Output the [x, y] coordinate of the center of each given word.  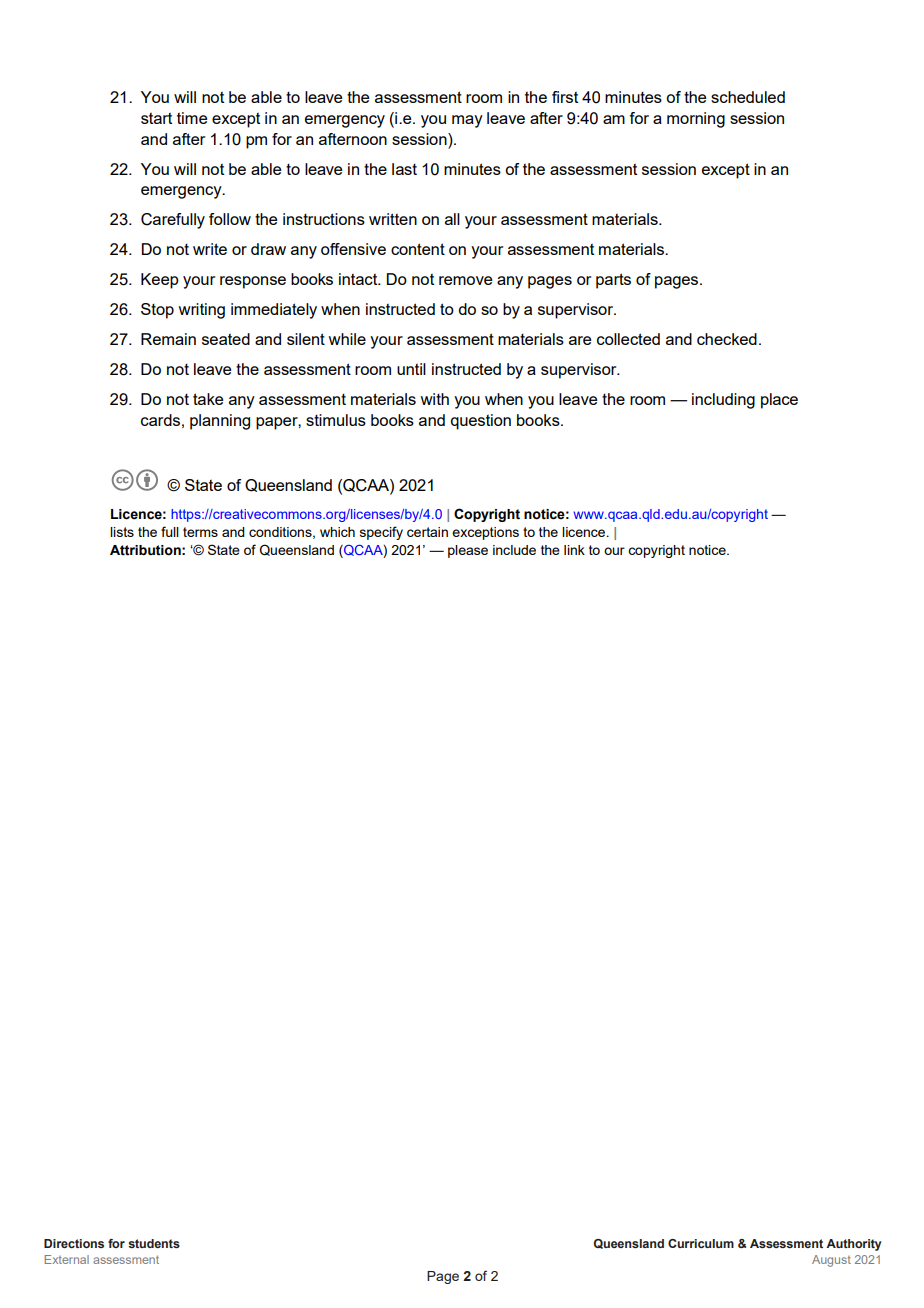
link [574, 550]
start [156, 118]
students [154, 1243]
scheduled [748, 97]
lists [122, 532]
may [467, 121]
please [468, 551]
